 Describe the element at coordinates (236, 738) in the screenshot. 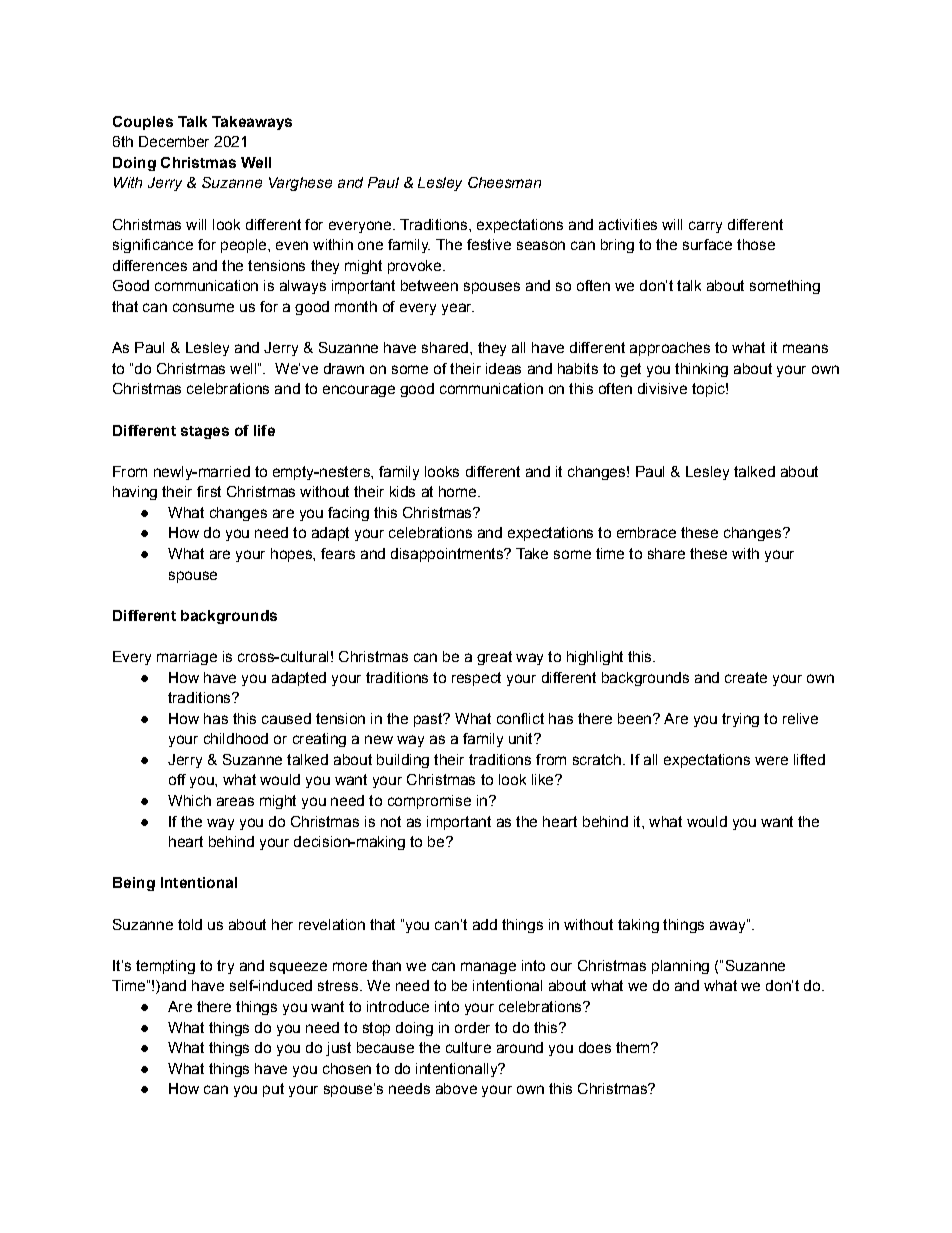

I see `childhood` at that location.
